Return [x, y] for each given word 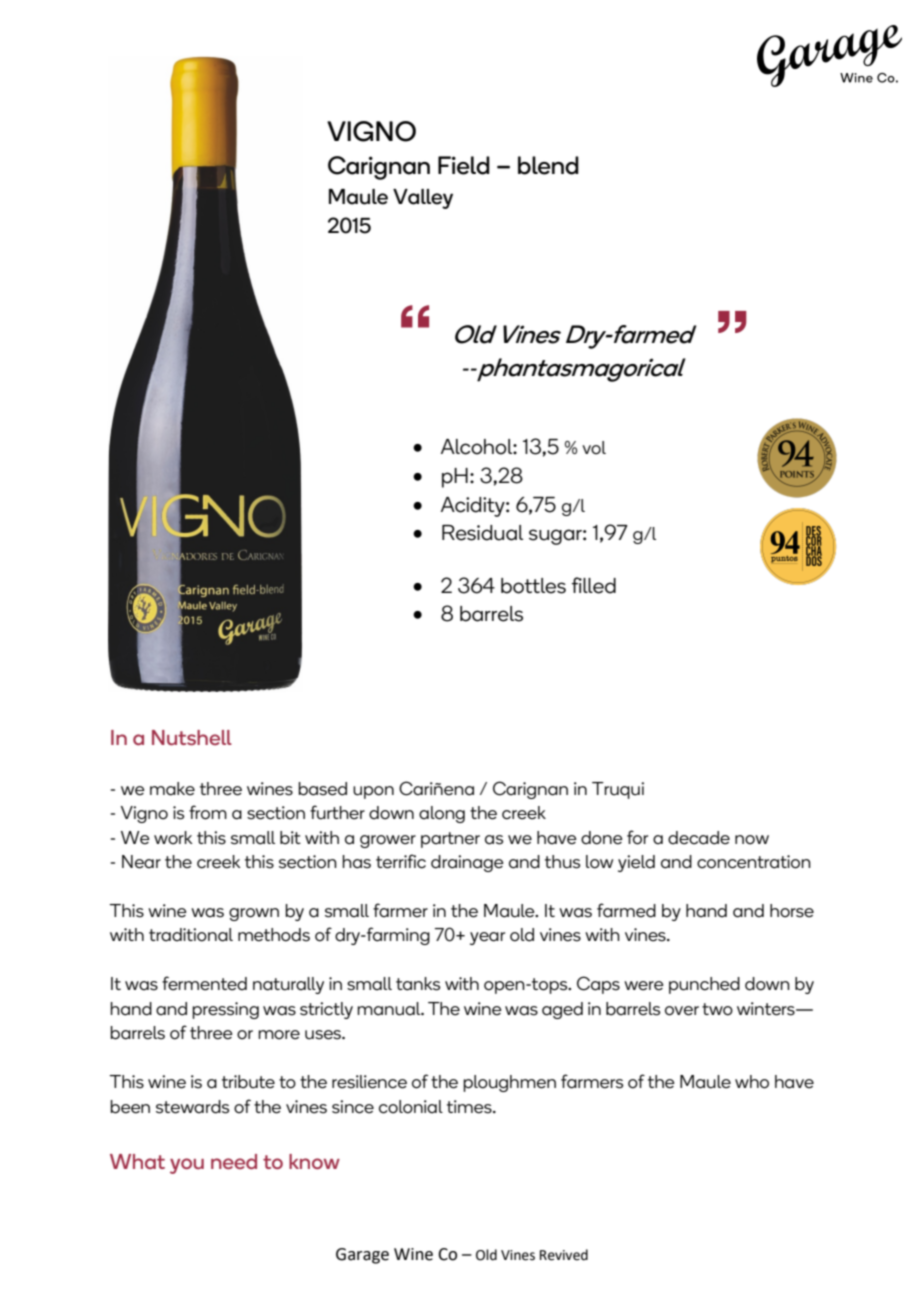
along [442, 814]
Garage [362, 1256]
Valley [423, 199]
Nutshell [192, 738]
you [187, 1166]
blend [548, 165]
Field [464, 165]
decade [699, 838]
